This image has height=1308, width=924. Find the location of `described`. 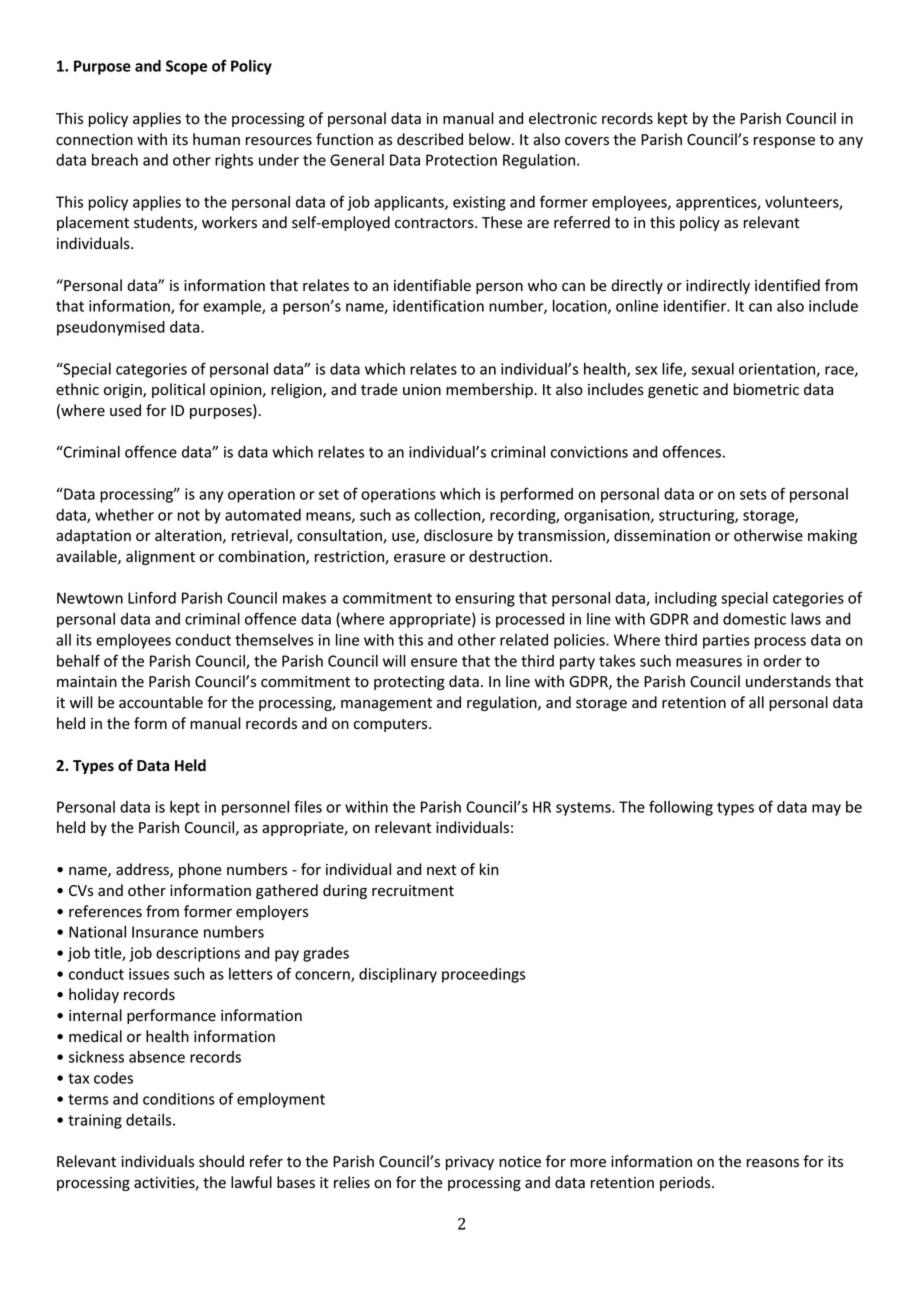

described is located at coordinates (430, 139).
